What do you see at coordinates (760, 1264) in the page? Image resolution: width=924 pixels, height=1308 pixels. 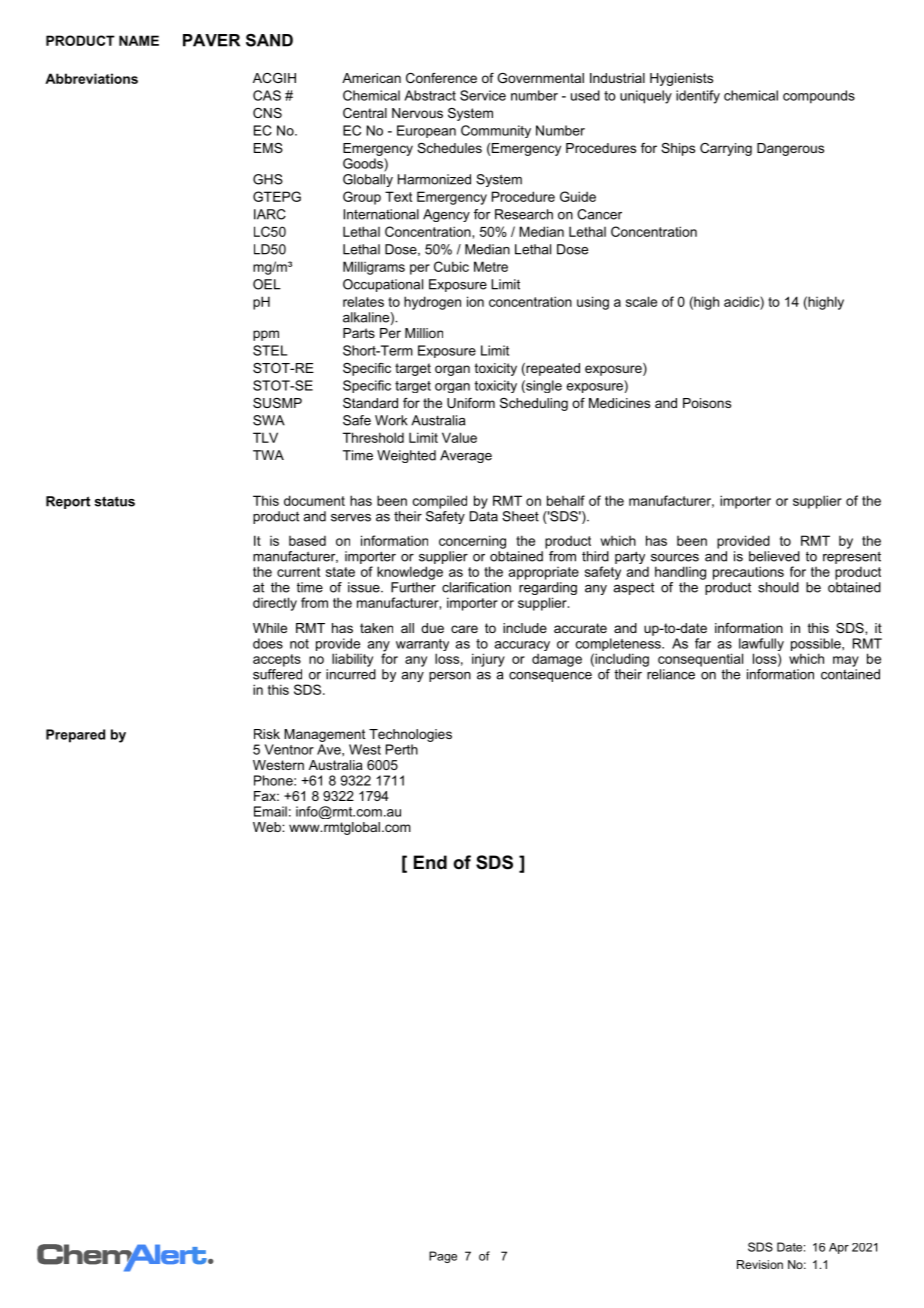 I see `Revision` at bounding box center [760, 1264].
